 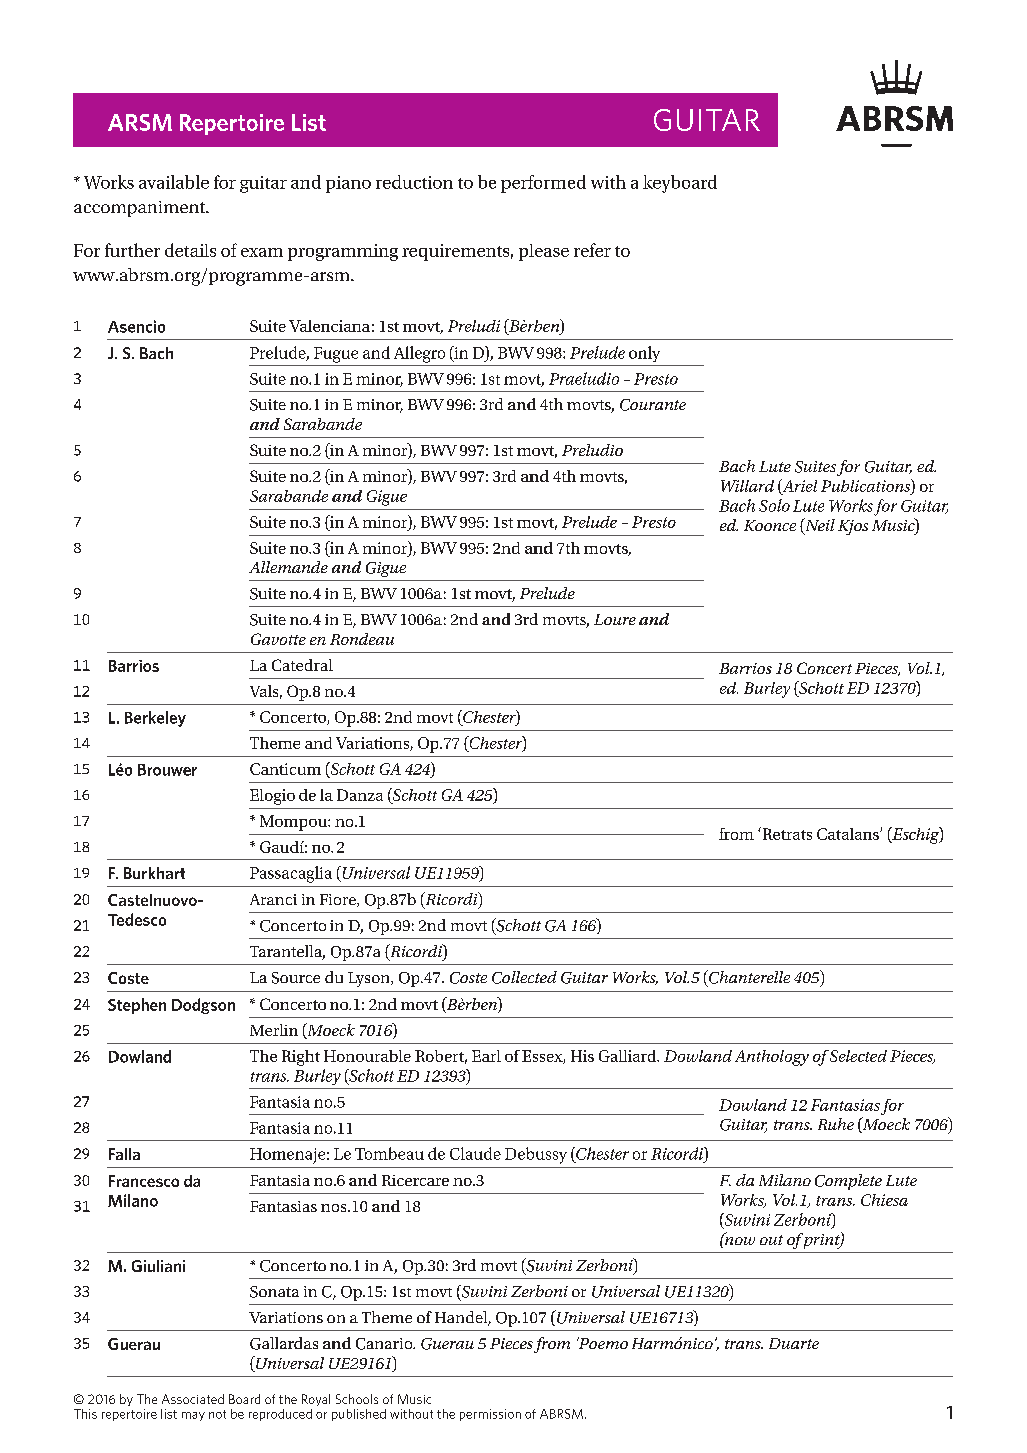 What do you see at coordinates (193, 1399) in the screenshot?
I see `Associated` at bounding box center [193, 1399].
